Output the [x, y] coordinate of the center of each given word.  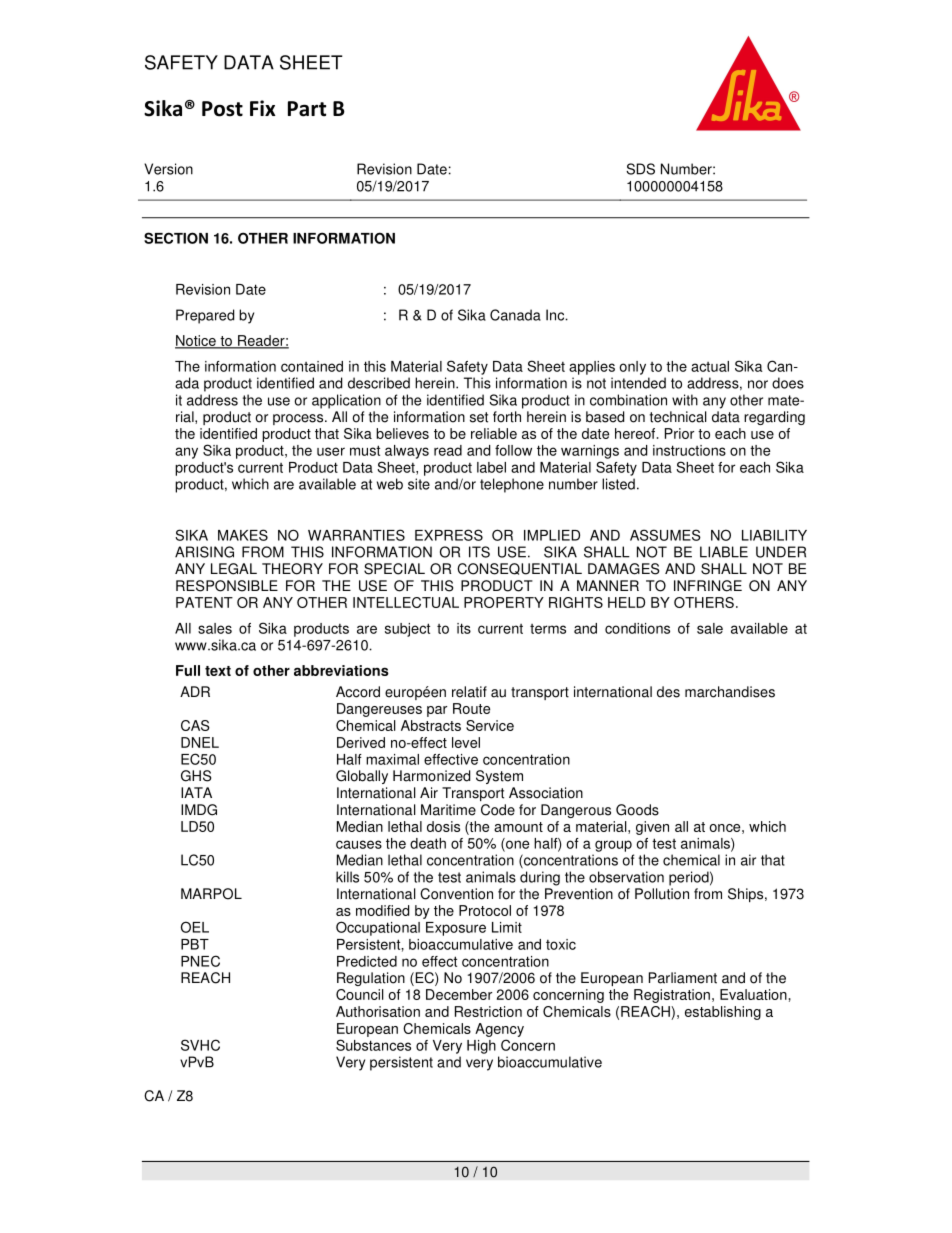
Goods [637, 810]
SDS [640, 169]
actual [710, 366]
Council [360, 994]
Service [490, 725]
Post [222, 109]
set [479, 417]
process [299, 419]
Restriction [488, 1011]
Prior [679, 433]
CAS [195, 725]
